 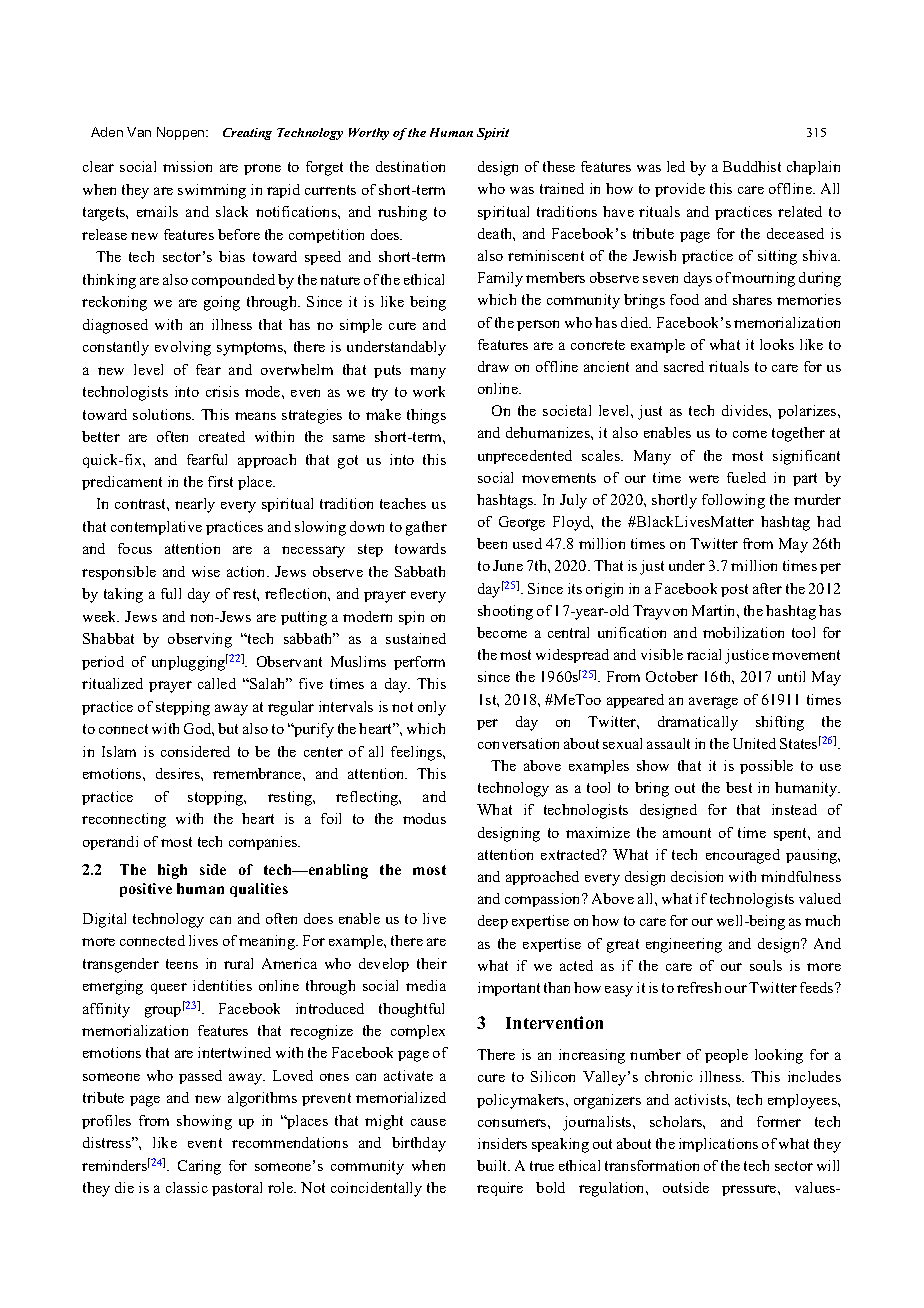 I want to click on Buddhist, so click(x=752, y=166).
